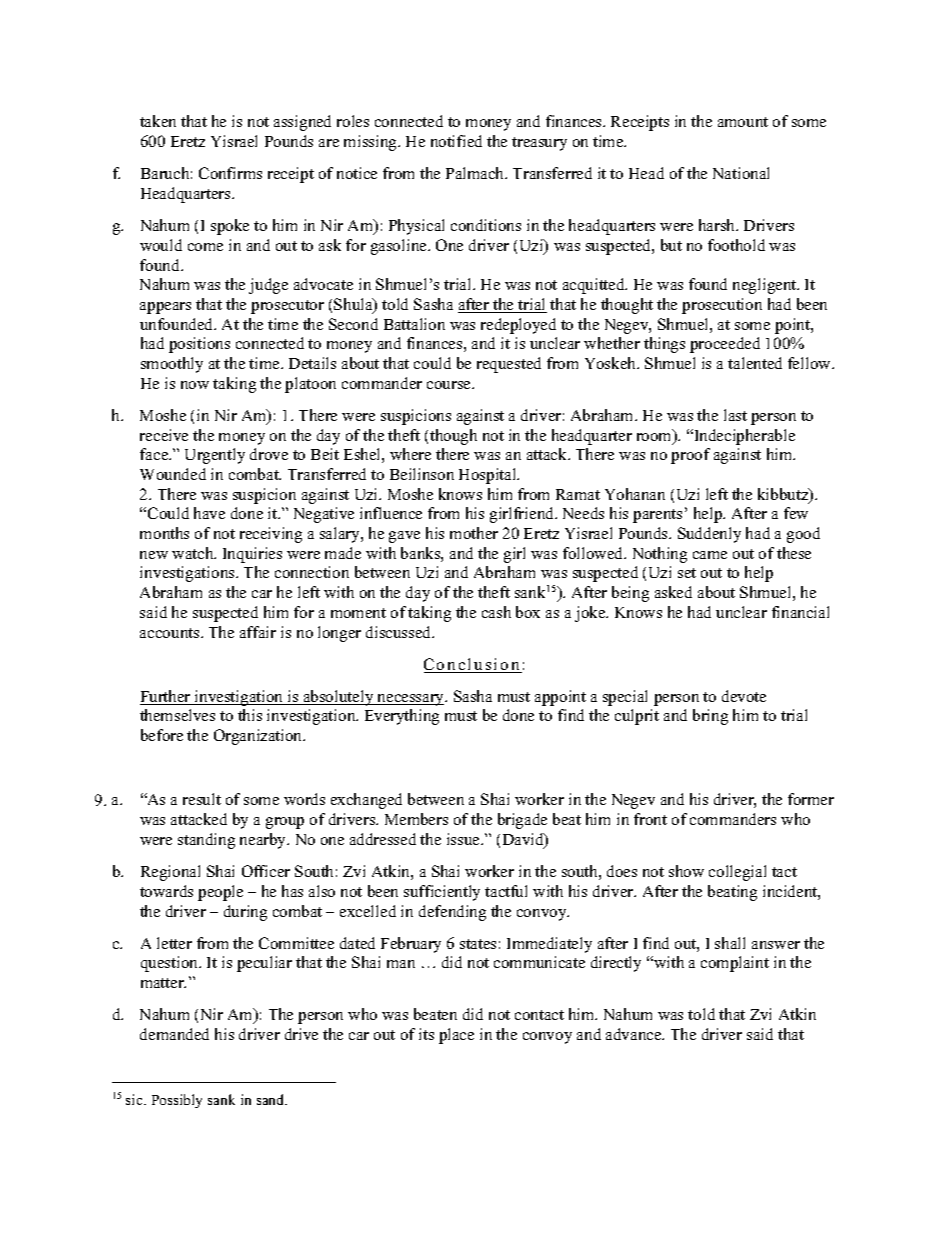  I want to click on redeployed, so click(518, 326).
